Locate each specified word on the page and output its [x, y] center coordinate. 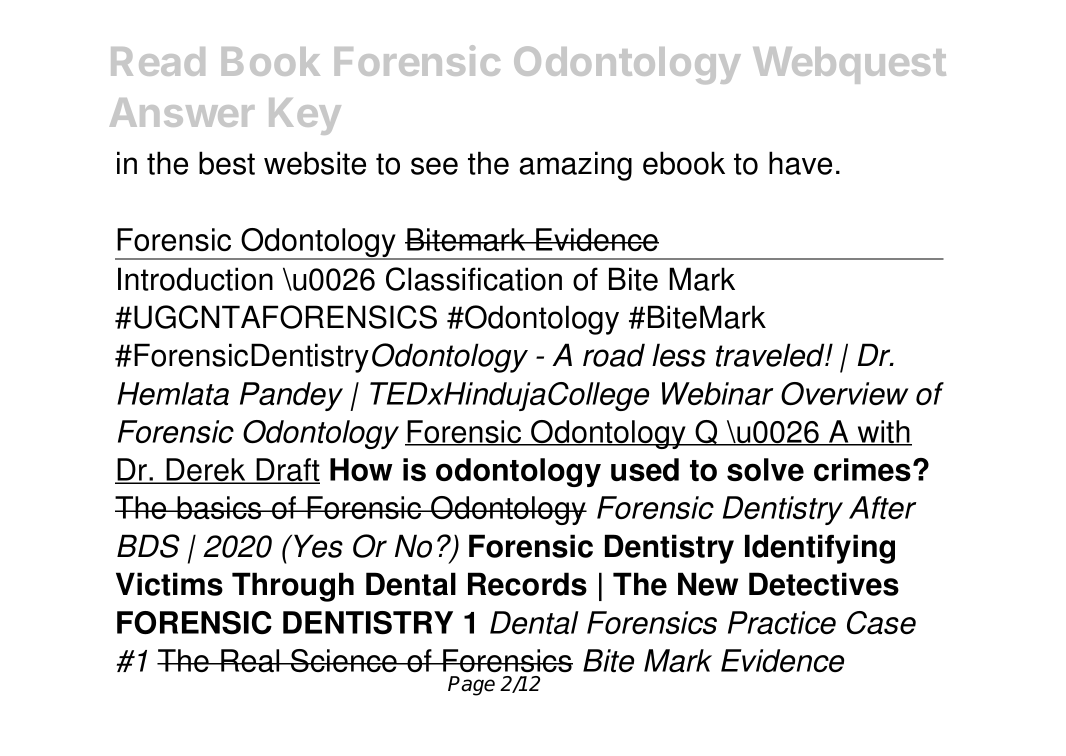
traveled [771, 355]
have [800, 163]
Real [250, 660]
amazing [576, 166]
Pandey [291, 396]
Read [158, 61]
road [614, 355]
